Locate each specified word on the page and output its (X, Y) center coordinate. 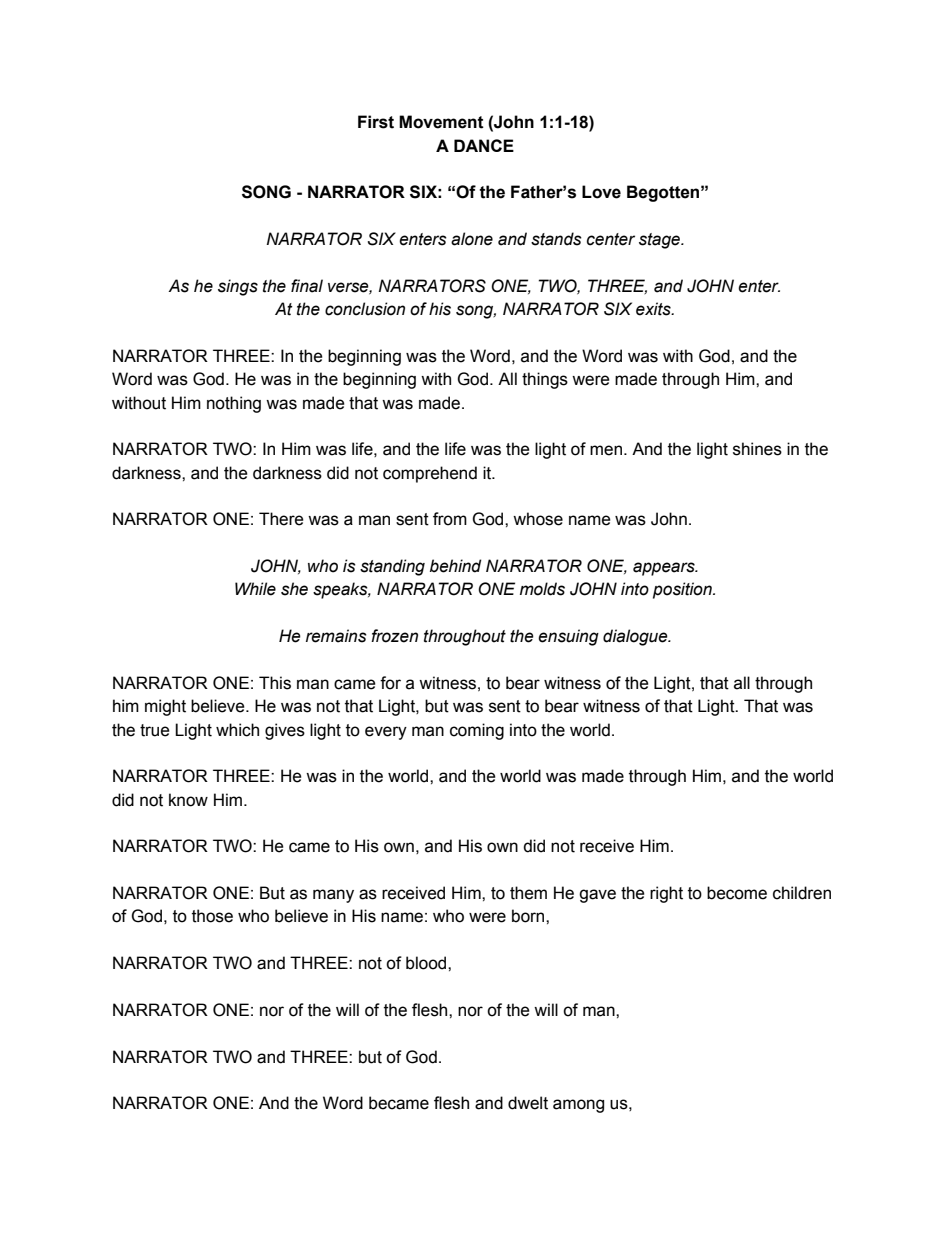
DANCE (484, 145)
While (255, 589)
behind (456, 566)
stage (660, 241)
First (376, 122)
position (683, 590)
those (212, 916)
